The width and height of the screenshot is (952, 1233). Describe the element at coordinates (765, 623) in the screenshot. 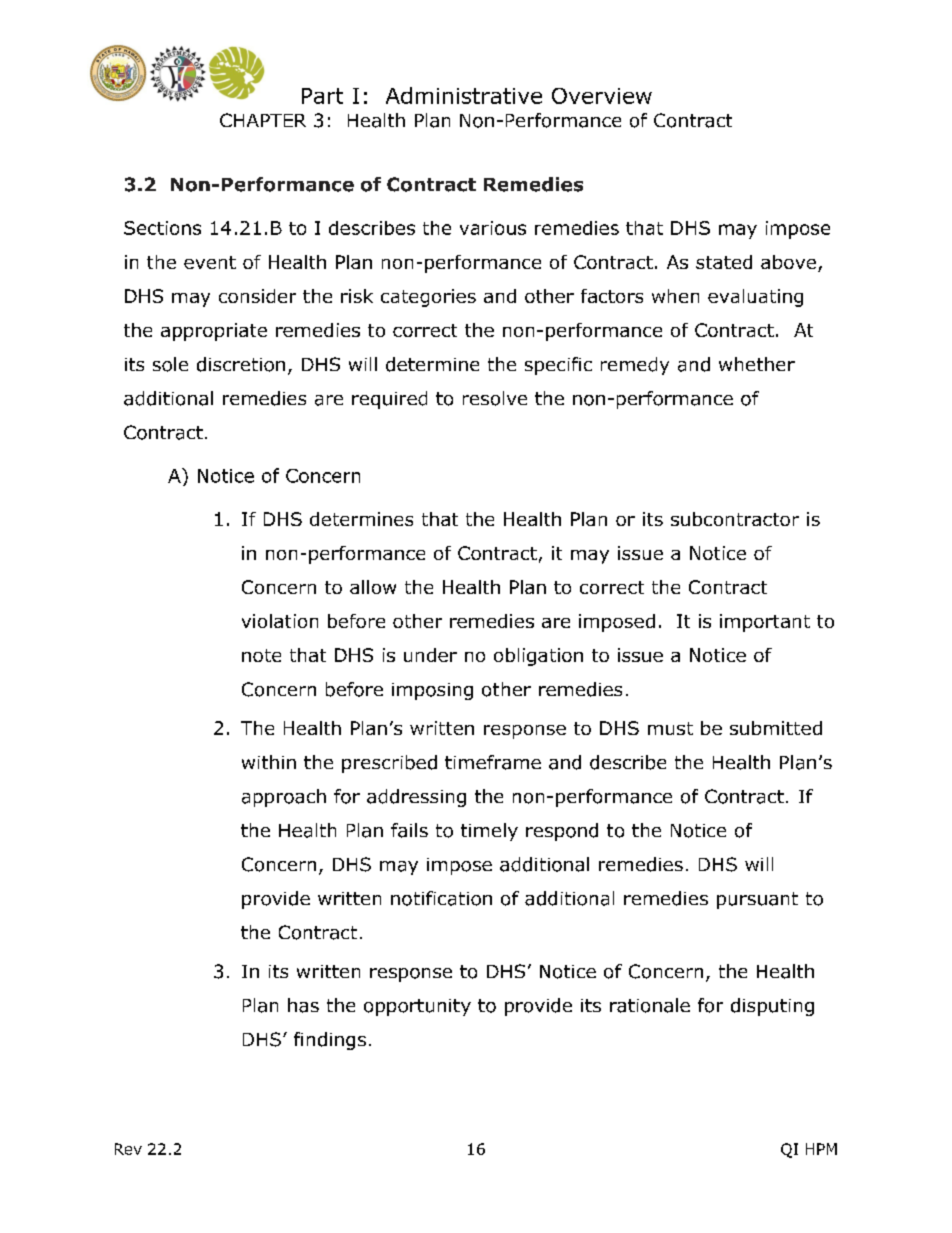

I see `important` at that location.
